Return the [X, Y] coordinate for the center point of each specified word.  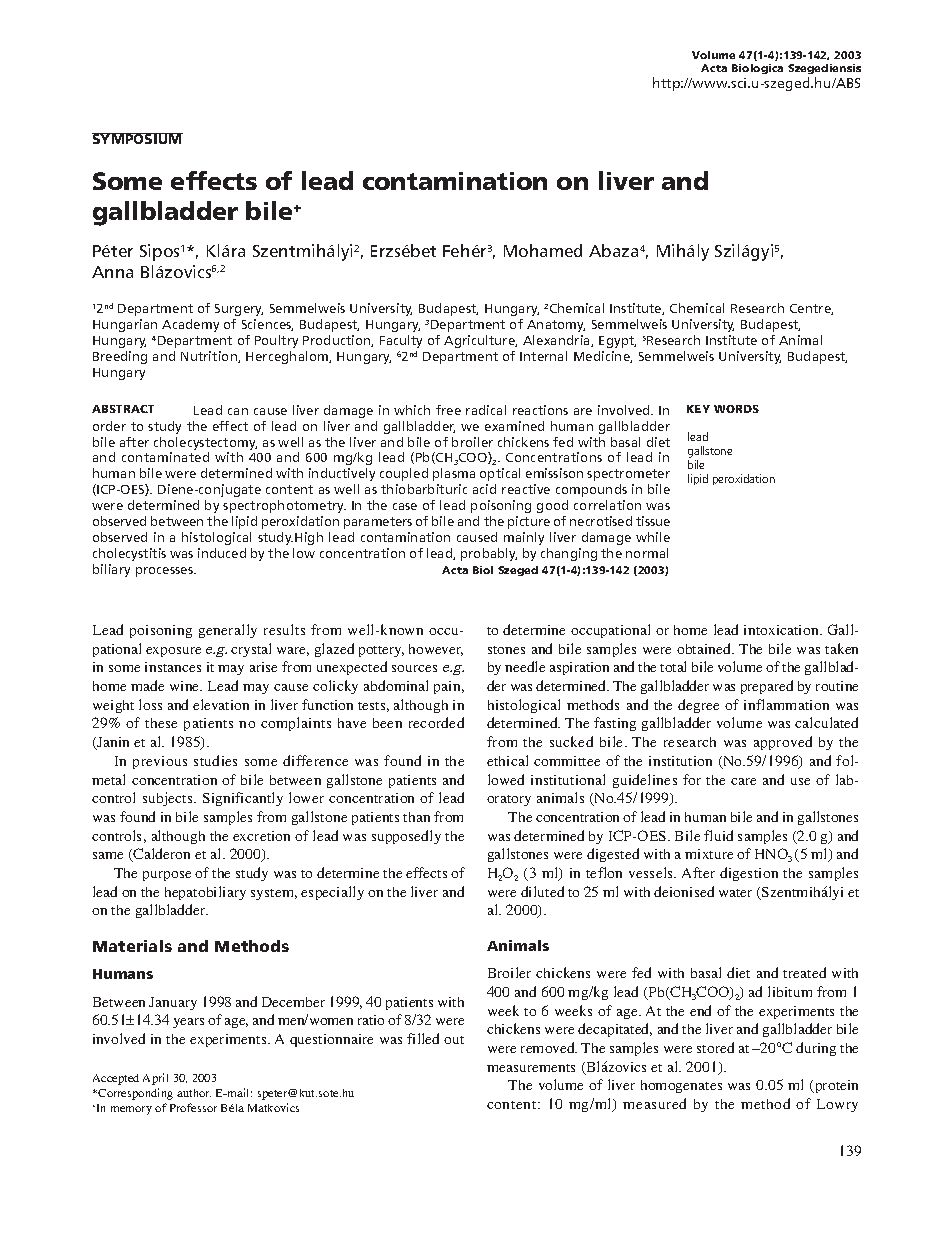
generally [228, 631]
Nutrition [210, 357]
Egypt [617, 342]
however [436, 650]
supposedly [406, 837]
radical [486, 410]
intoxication [782, 630]
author [194, 1093]
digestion [749, 874]
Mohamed [543, 250]
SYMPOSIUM [137, 138]
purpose [167, 876]
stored [715, 1047]
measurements [531, 1068]
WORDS [736, 409]
